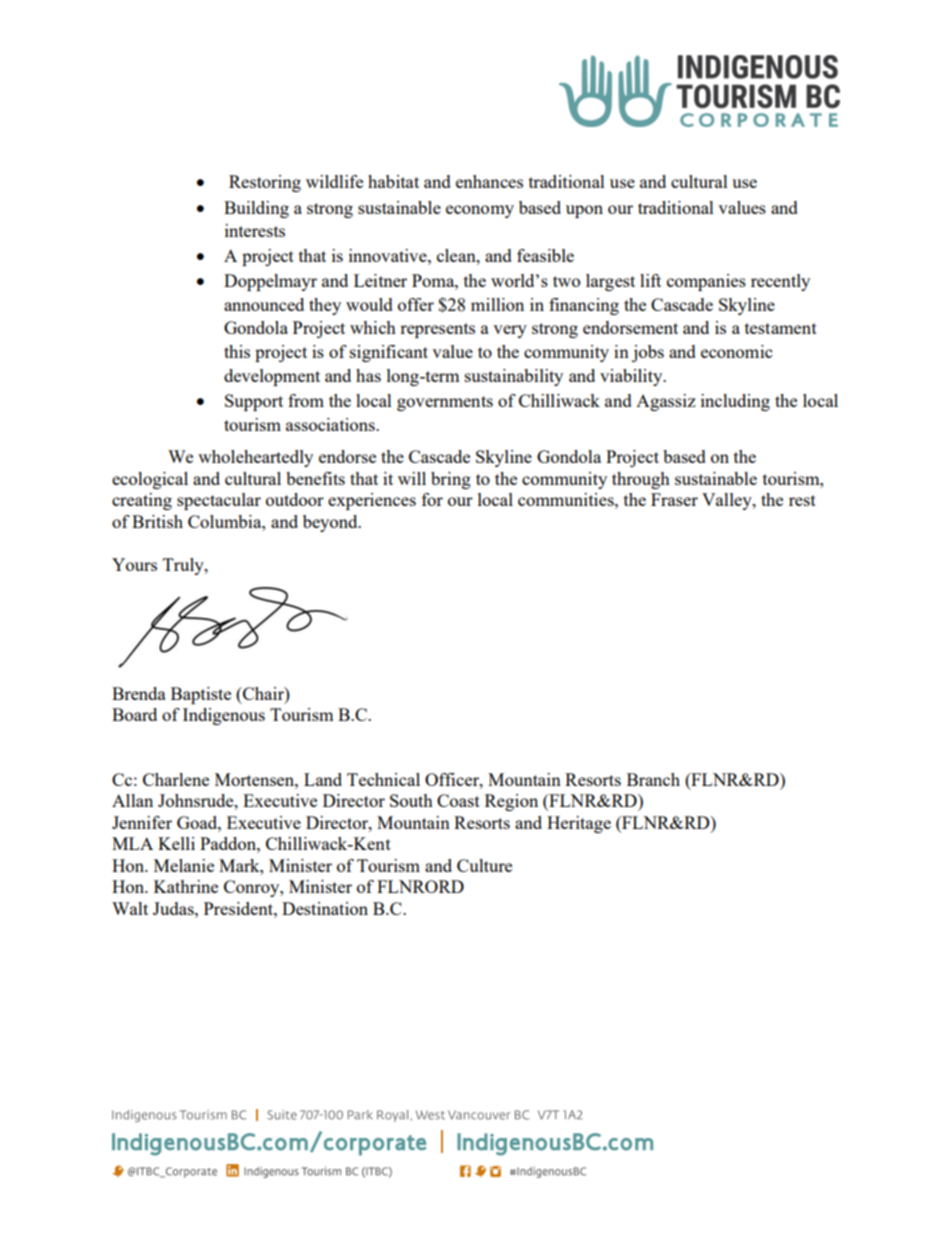 The width and height of the image is (952, 1233). Describe the element at coordinates (186, 886) in the image. I see `Kathrine` at that location.
